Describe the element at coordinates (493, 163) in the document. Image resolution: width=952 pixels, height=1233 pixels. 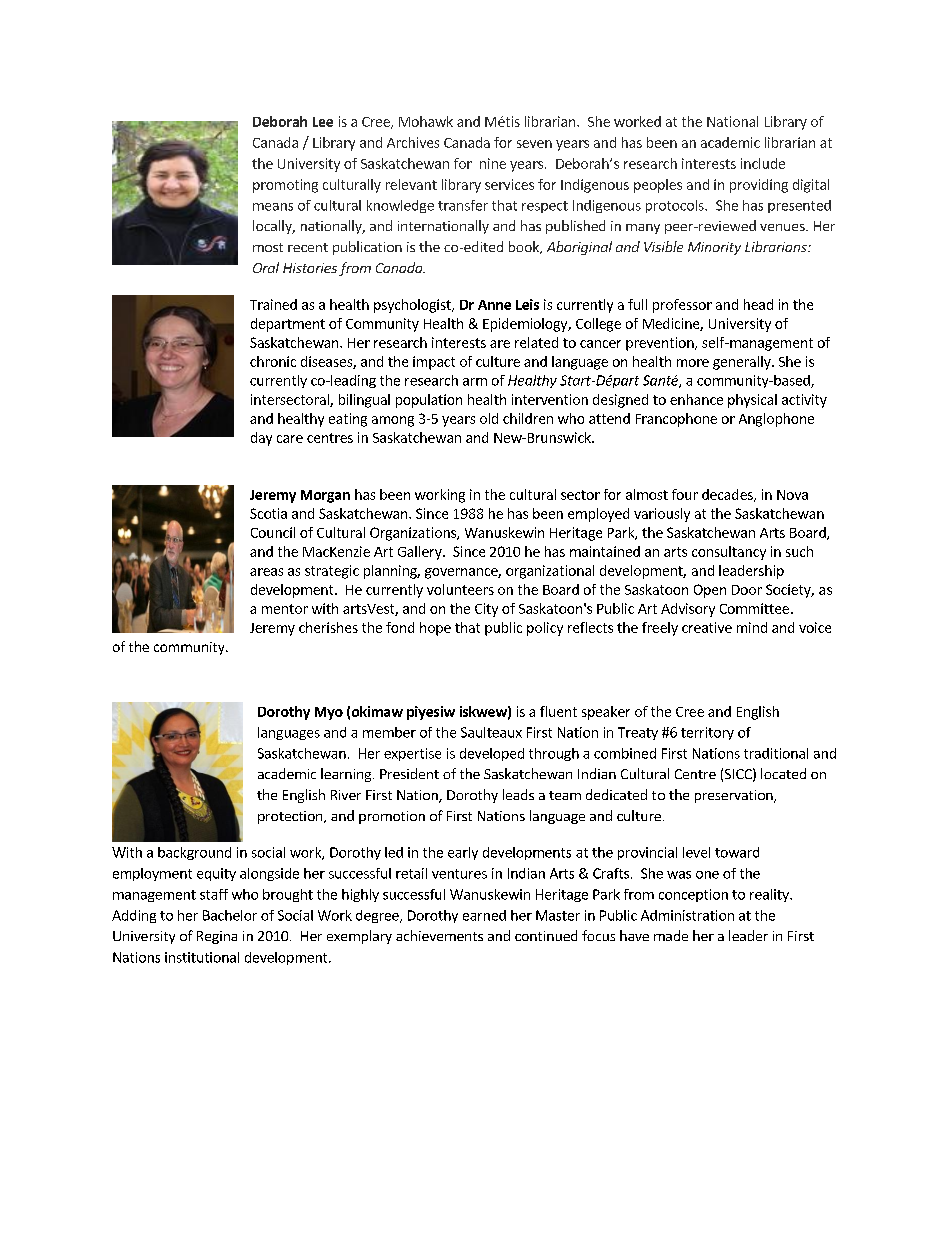
I see `nine` at that location.
